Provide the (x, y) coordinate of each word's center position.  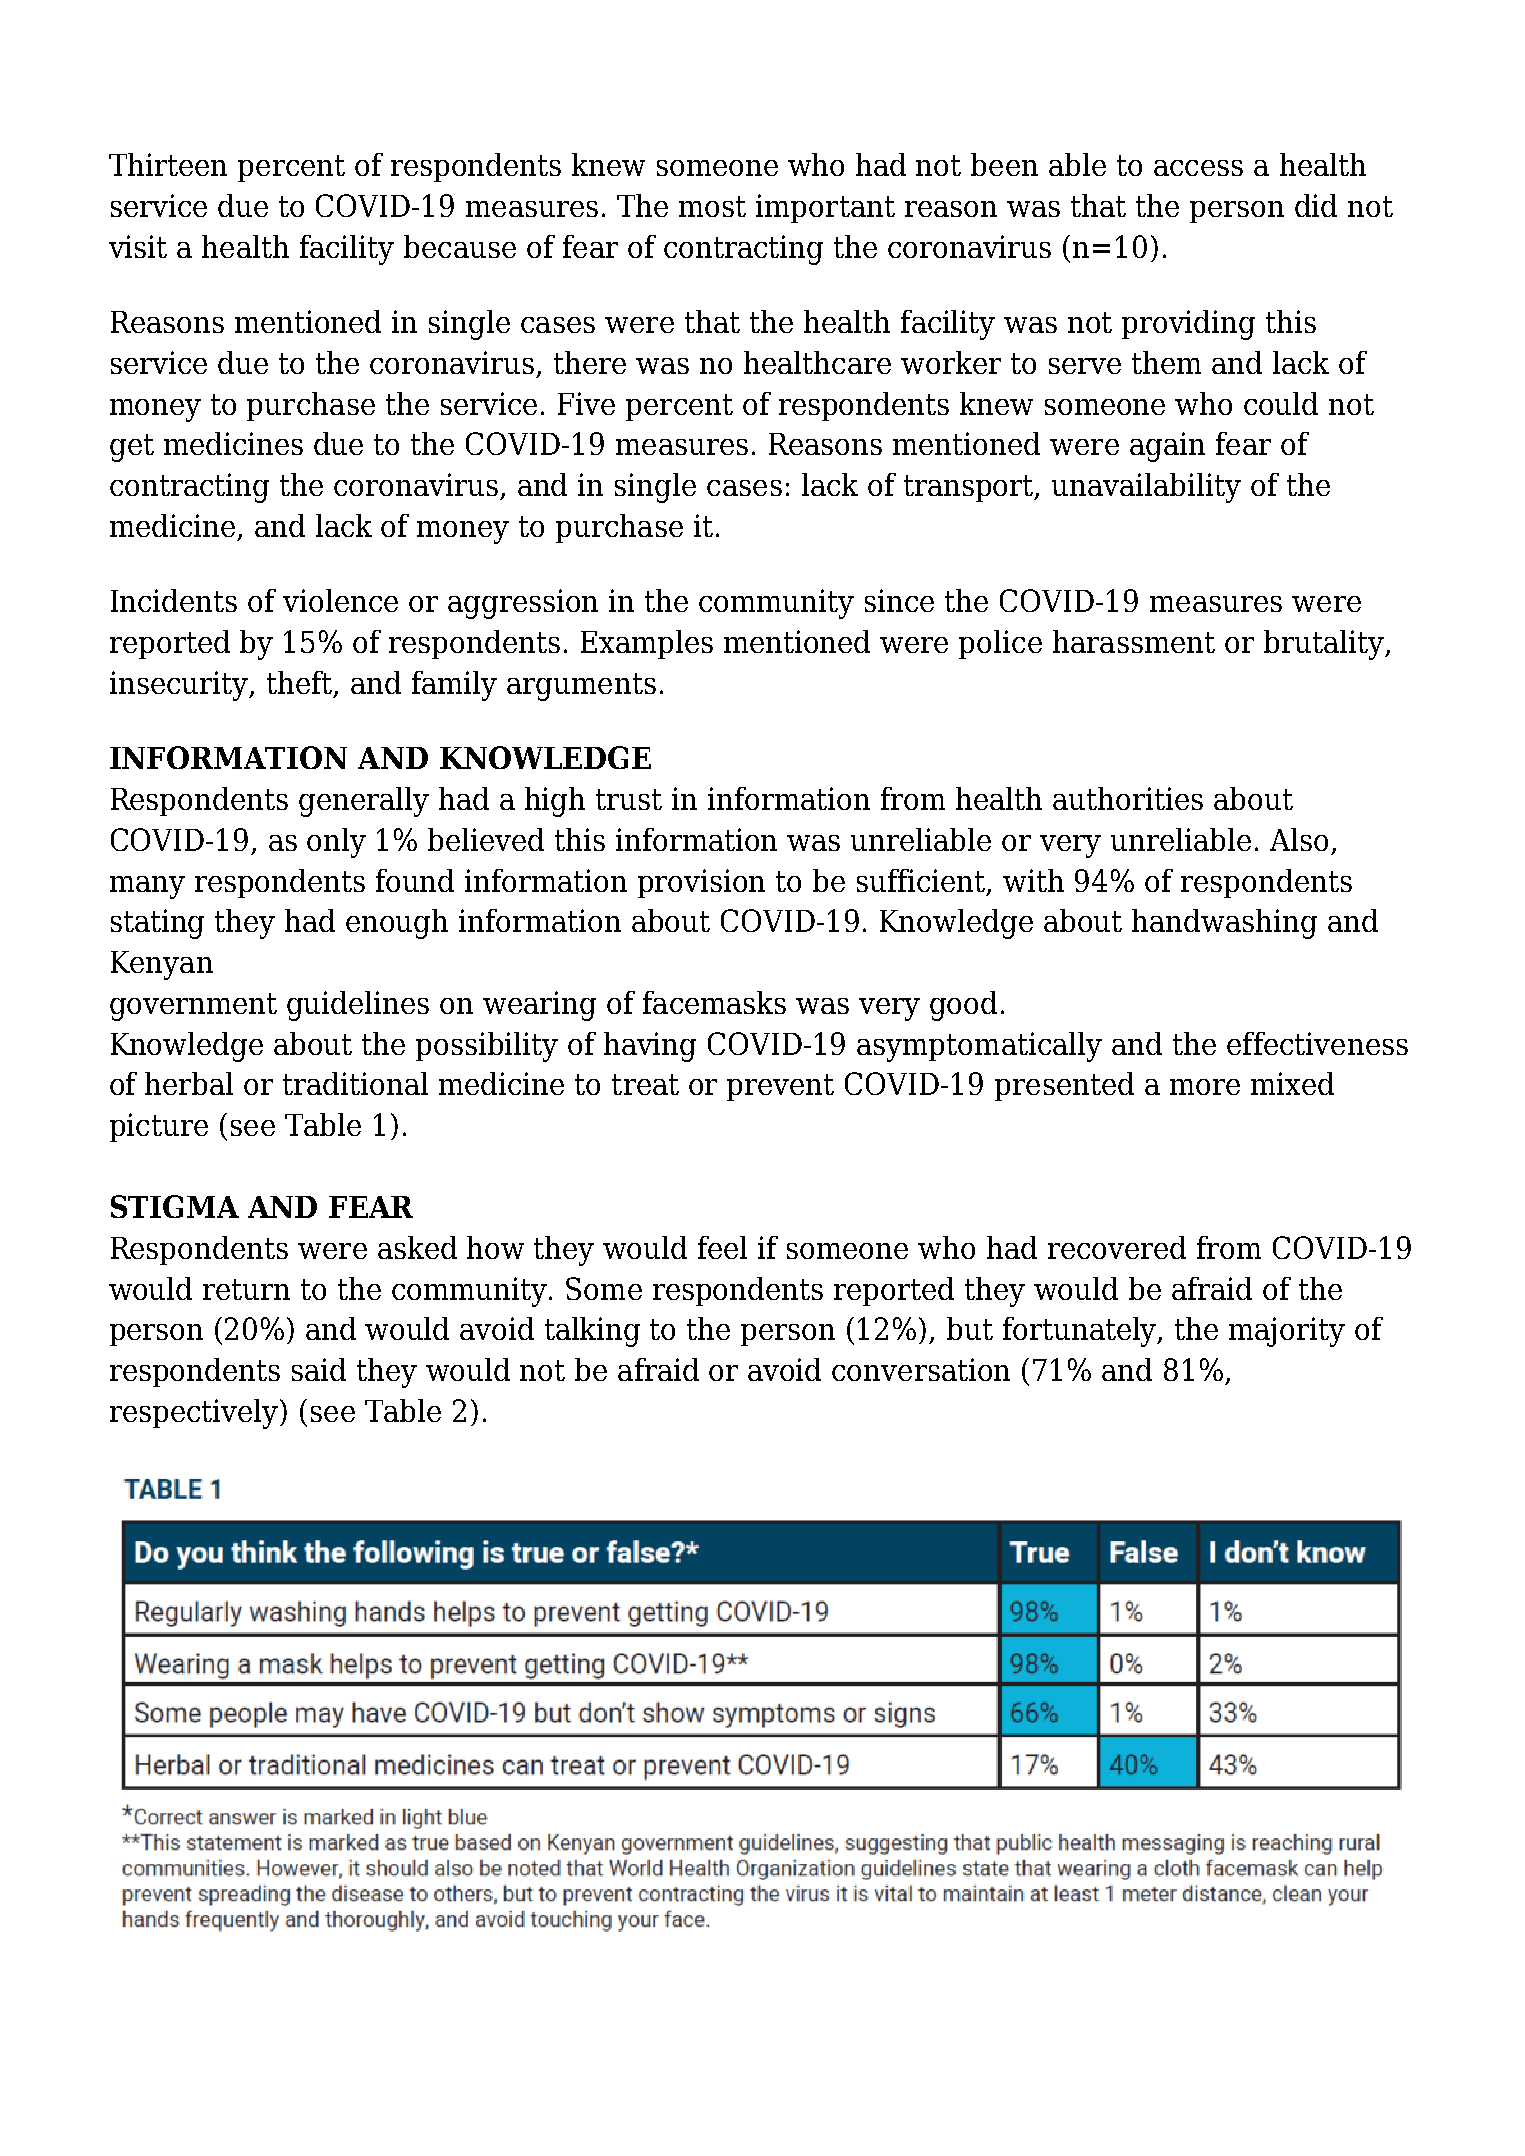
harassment (1134, 641)
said (319, 1369)
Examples (647, 644)
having (650, 1047)
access (1198, 168)
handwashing (1224, 924)
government (193, 1007)
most (712, 206)
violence (340, 600)
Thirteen (168, 164)
